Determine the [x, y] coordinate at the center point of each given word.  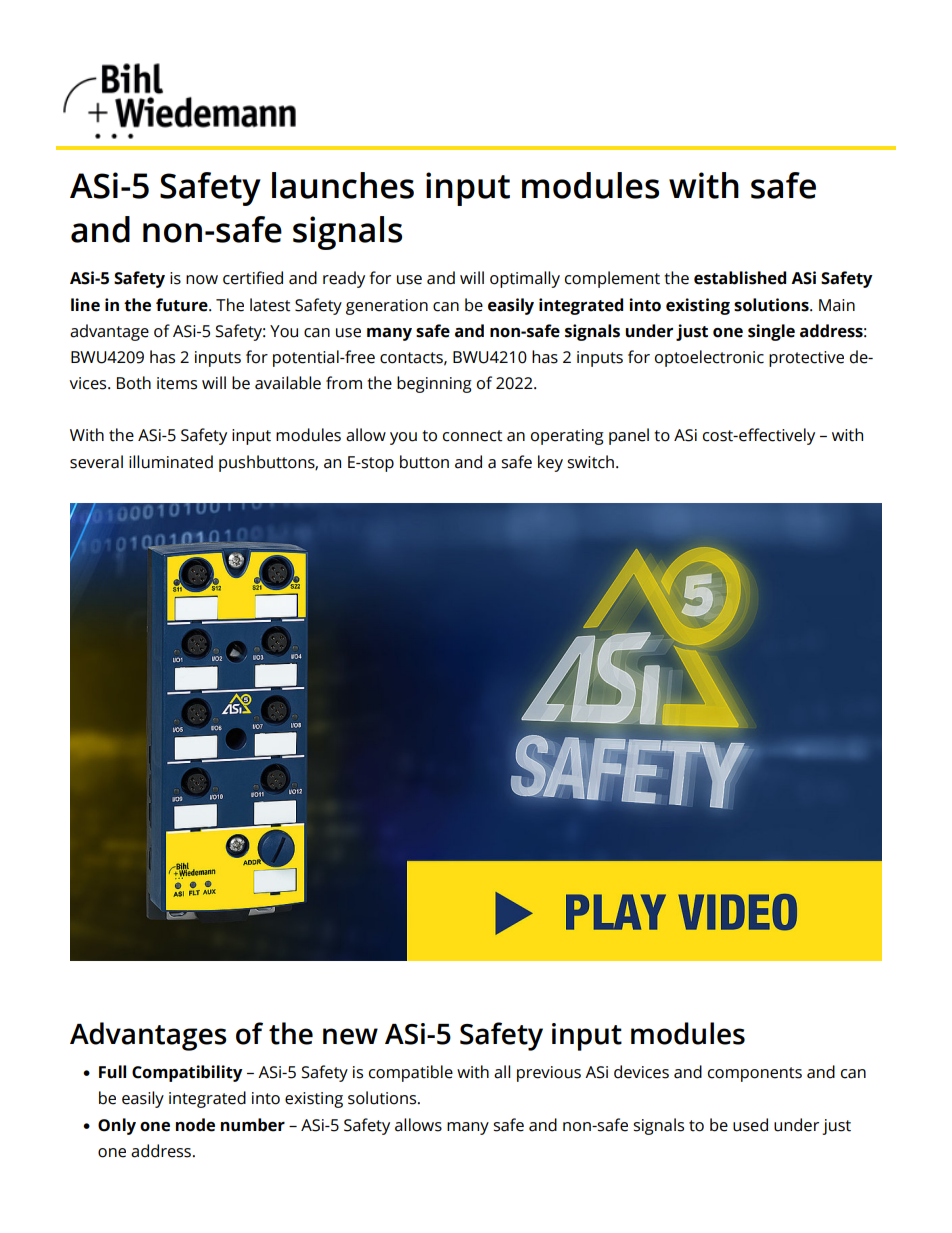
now [202, 280]
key [550, 463]
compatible [411, 1073]
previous [549, 1074]
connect [473, 436]
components [755, 1074]
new [350, 1036]
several [96, 462]
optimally [525, 279]
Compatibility [187, 1073]
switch [590, 462]
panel [629, 436]
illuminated [171, 462]
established [740, 278]
